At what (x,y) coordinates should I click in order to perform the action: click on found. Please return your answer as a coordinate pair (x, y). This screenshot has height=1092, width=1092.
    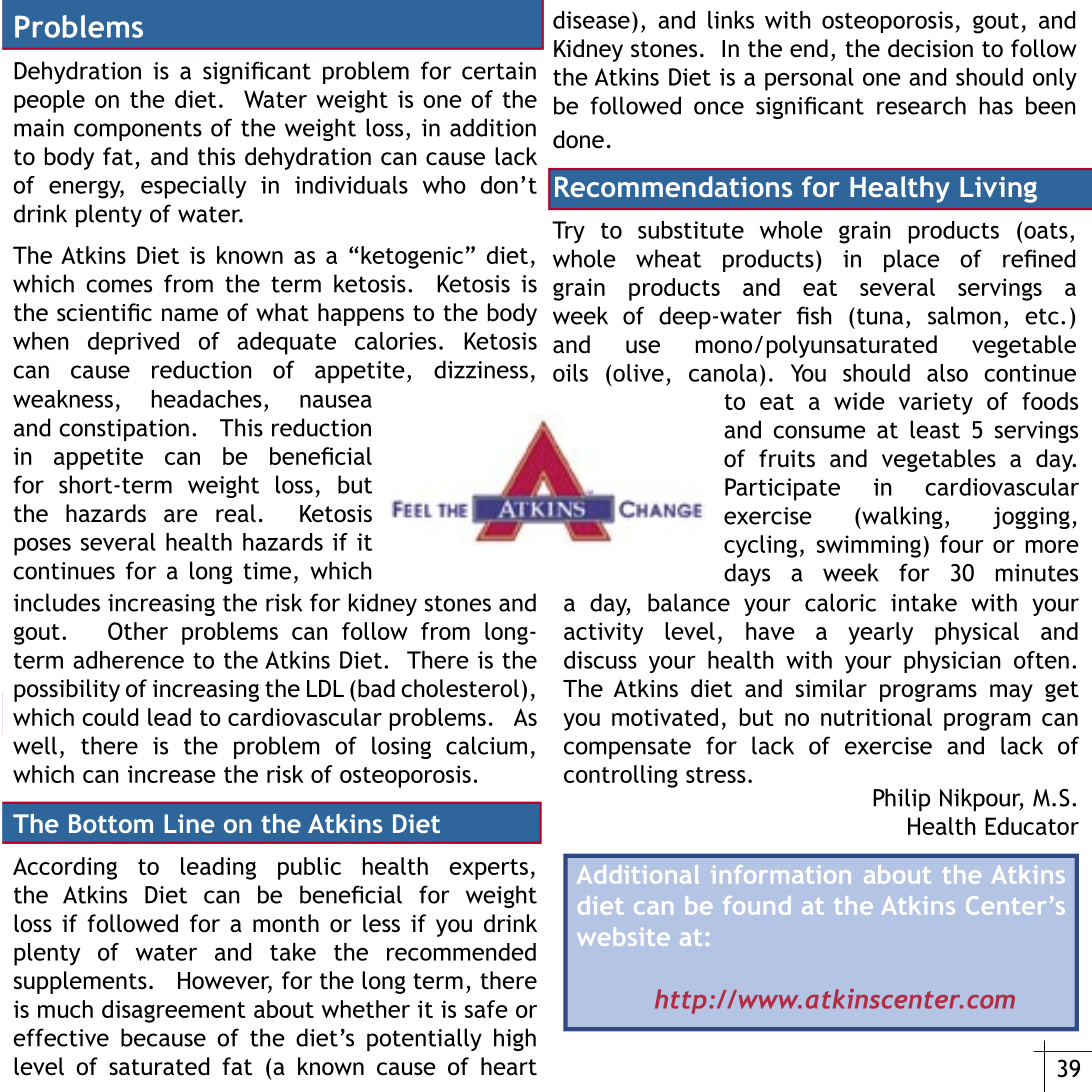
    Looking at the image, I should click on (756, 905).
